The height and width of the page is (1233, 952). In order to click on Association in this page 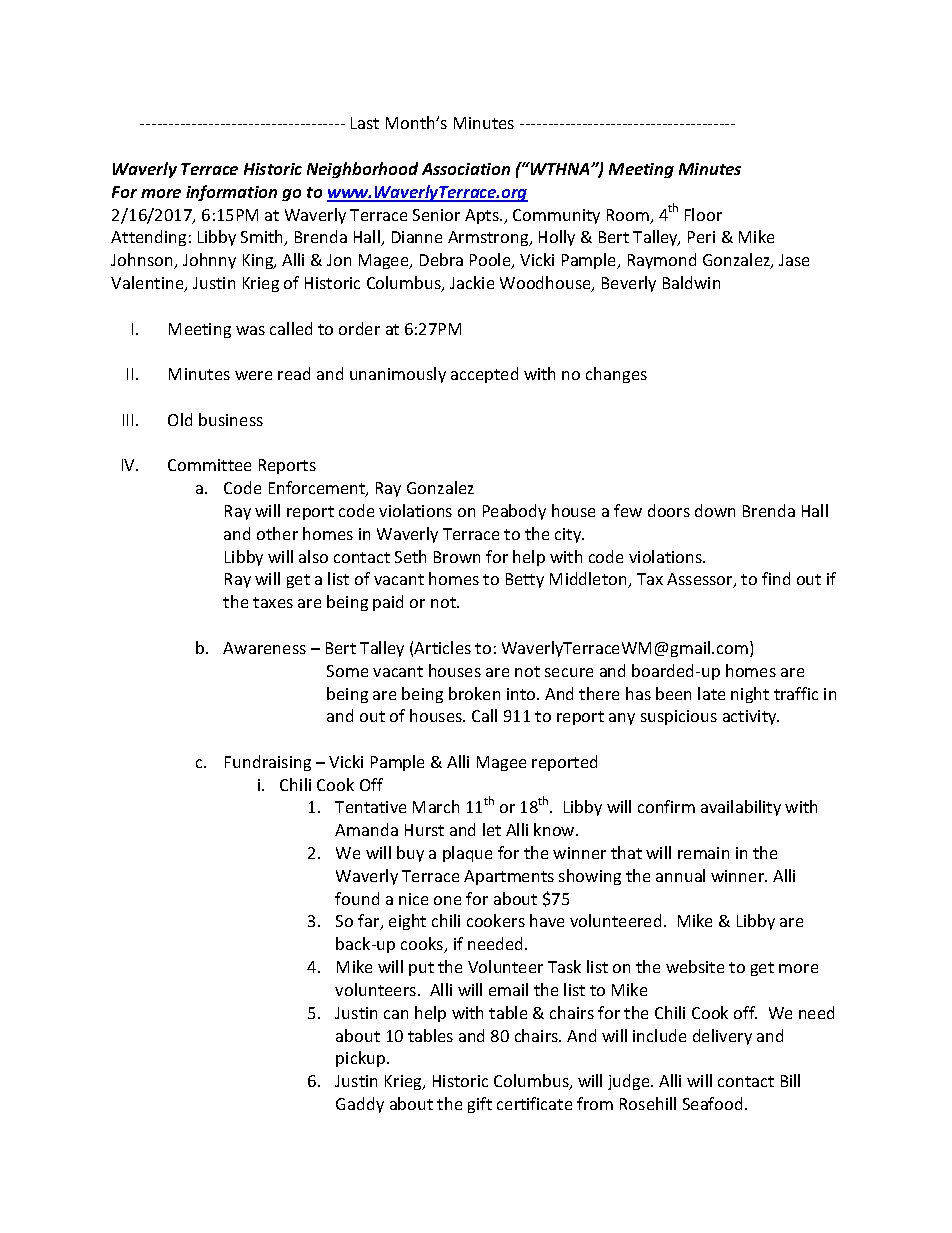, I will do `click(466, 169)`.
